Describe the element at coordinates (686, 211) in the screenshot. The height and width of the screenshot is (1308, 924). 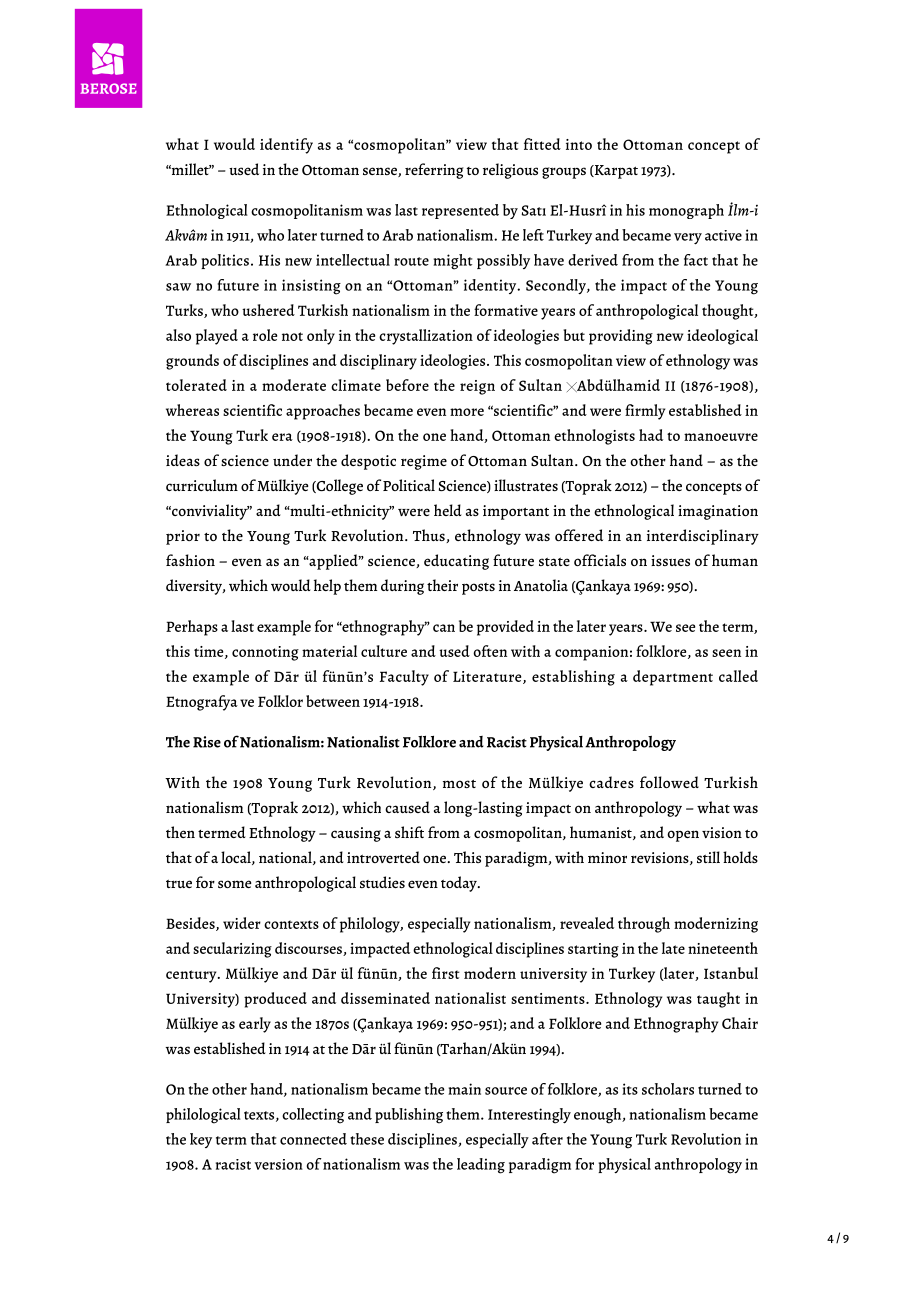
I see `monograph` at that location.
